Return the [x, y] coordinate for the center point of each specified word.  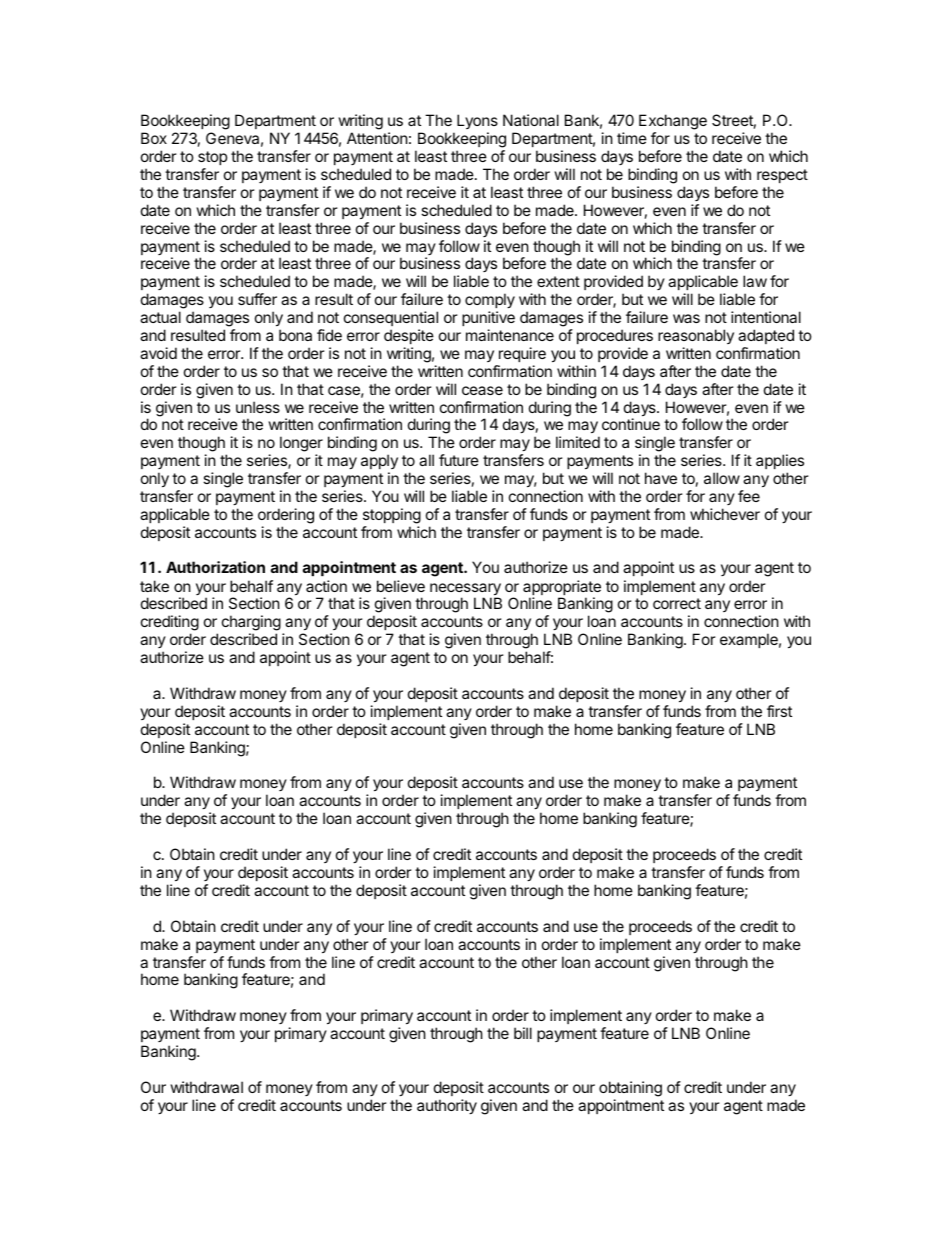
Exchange [673, 123]
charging [251, 624]
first [779, 711]
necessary [465, 590]
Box [154, 138]
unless [258, 407]
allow [722, 478]
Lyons [477, 121]
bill [523, 1033]
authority [447, 1106]
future [459, 460]
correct [677, 603]
